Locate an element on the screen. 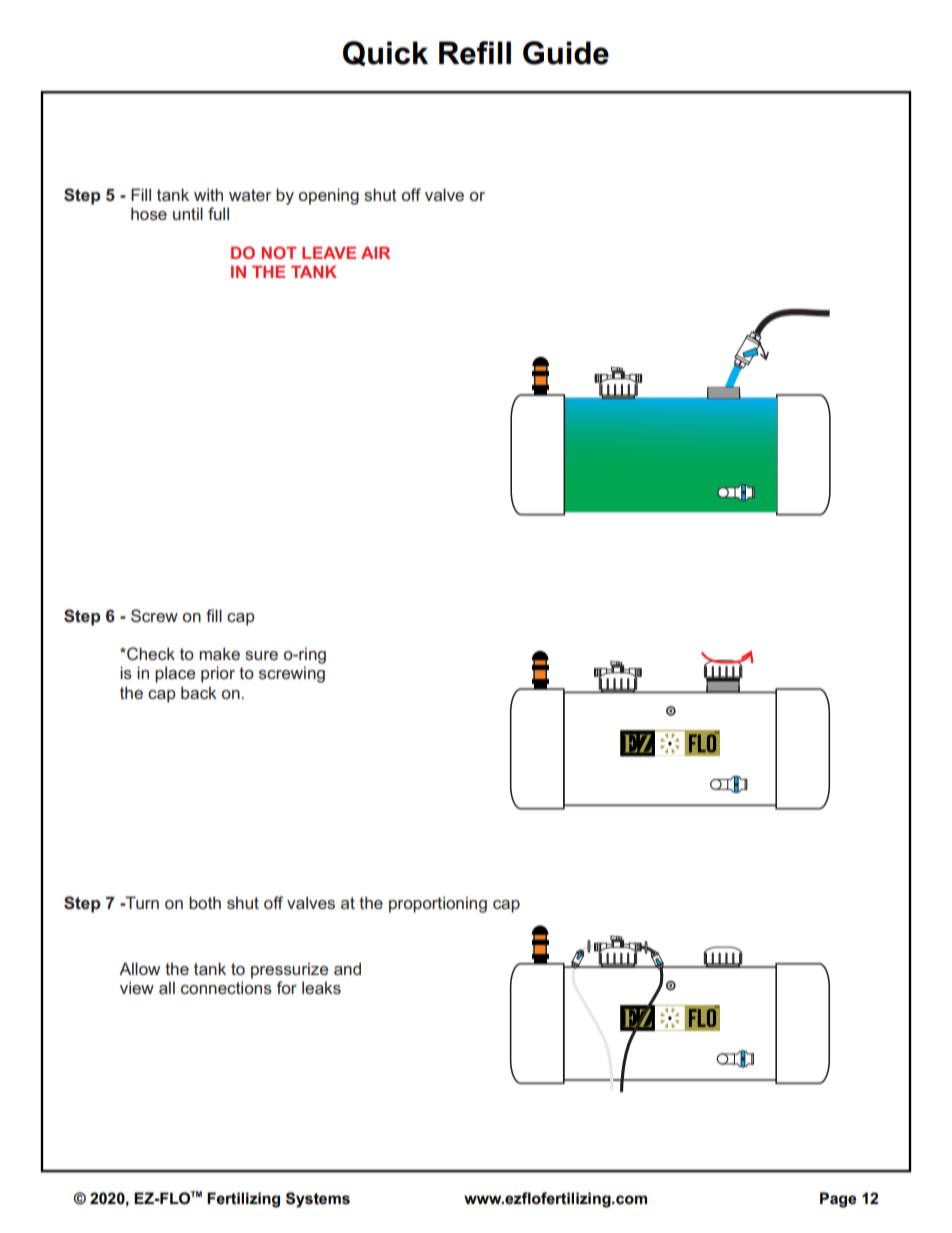  proportioning is located at coordinates (438, 904).
